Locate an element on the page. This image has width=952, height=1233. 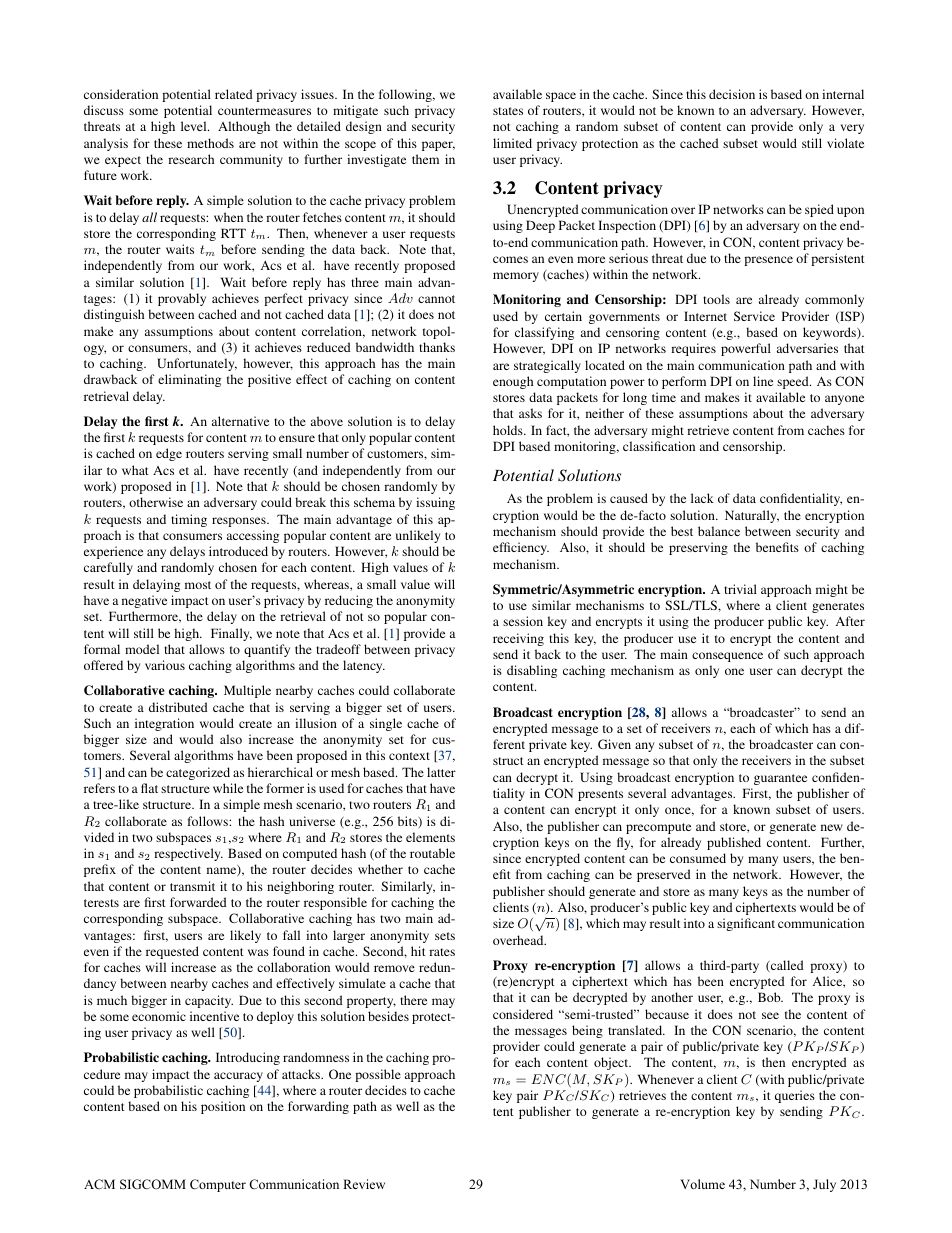
issuing is located at coordinates (435, 503).
